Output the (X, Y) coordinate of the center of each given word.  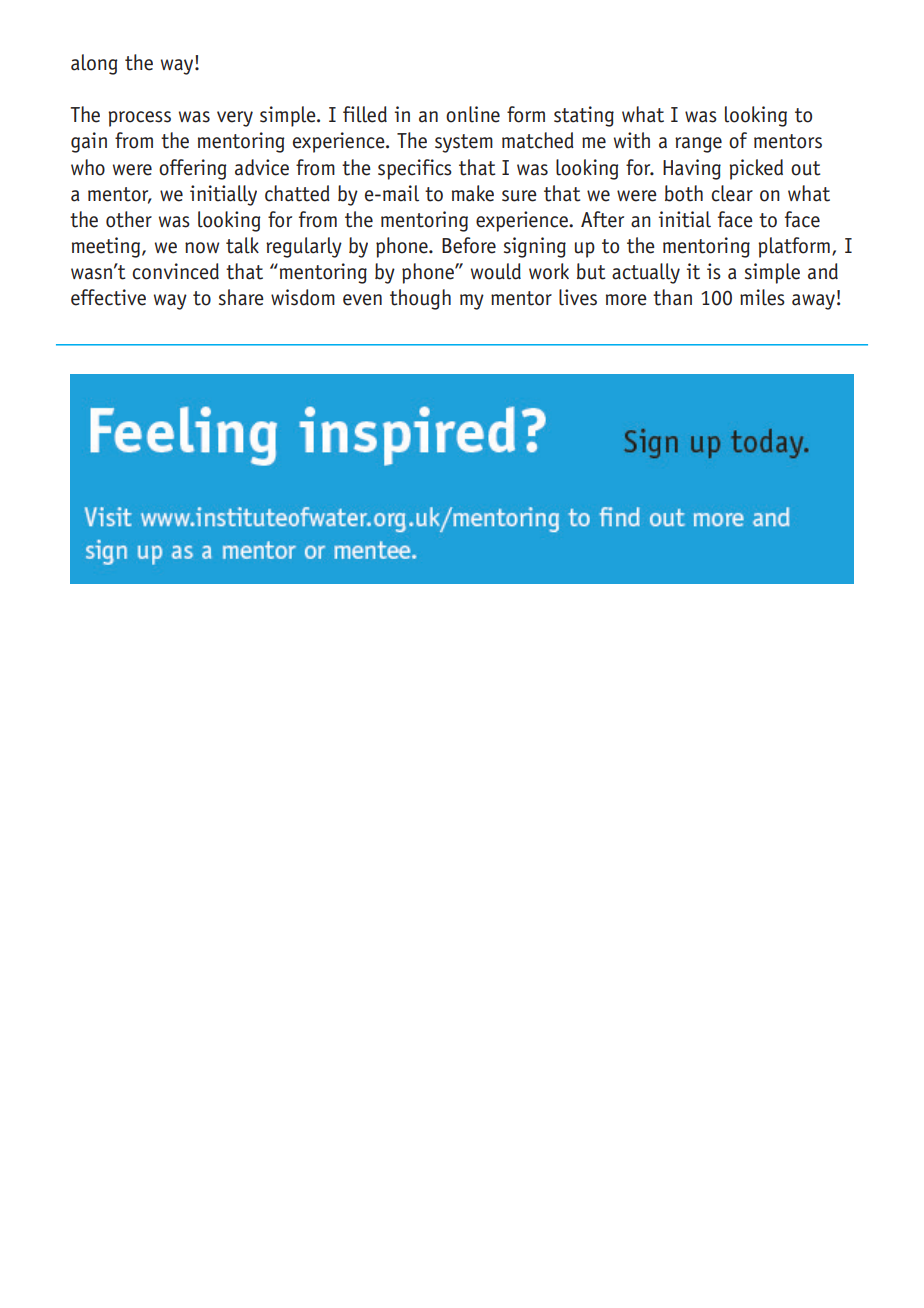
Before (469, 245)
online (473, 114)
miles (762, 297)
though (420, 299)
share (241, 297)
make (473, 193)
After (602, 219)
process (139, 119)
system (464, 143)
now (202, 248)
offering (192, 169)
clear (732, 193)
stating (584, 116)
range (698, 145)
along (94, 64)
